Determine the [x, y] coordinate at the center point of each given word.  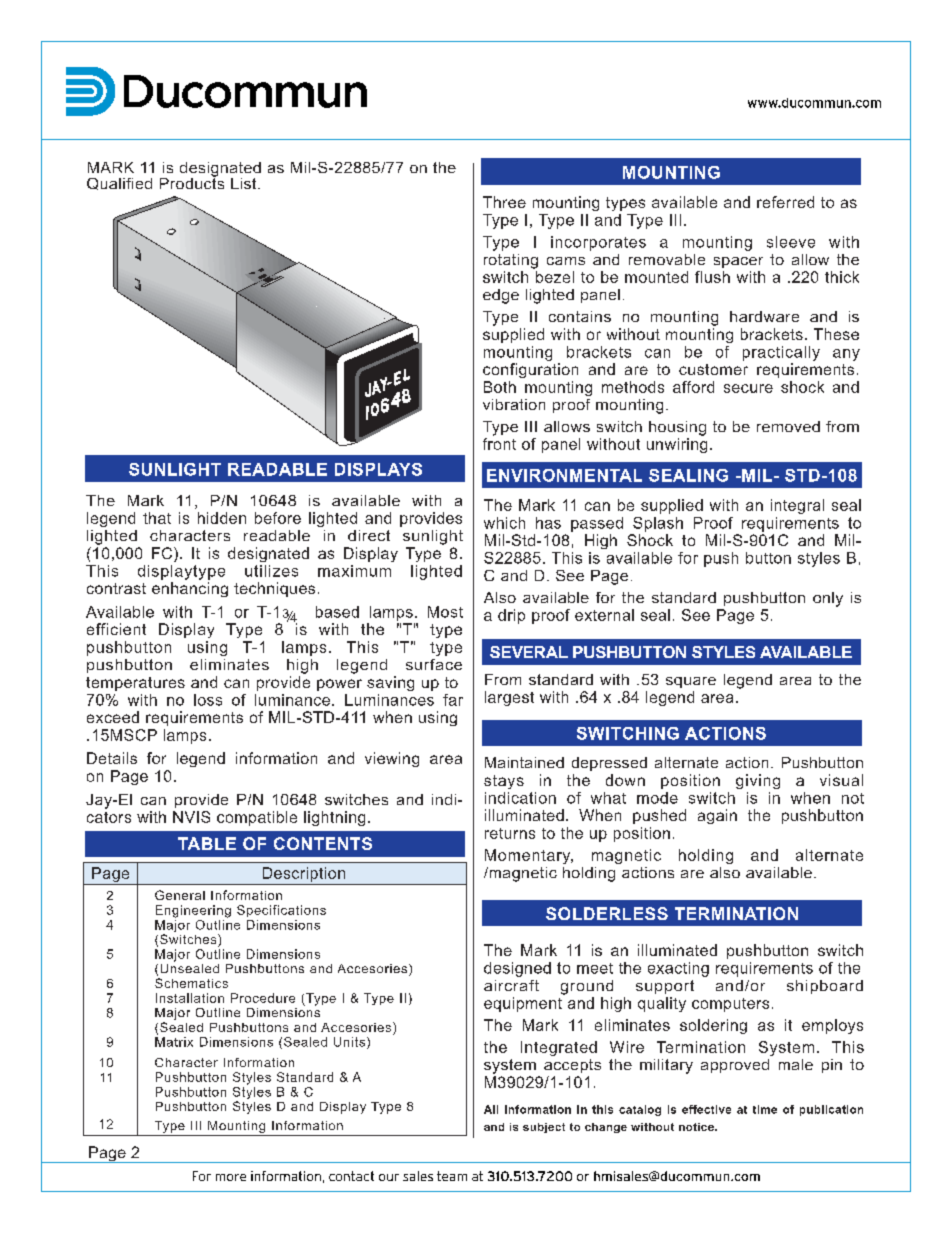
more [231, 1177]
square [691, 682]
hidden [222, 518]
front [499, 444]
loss [208, 700]
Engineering [193, 911]
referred [785, 202]
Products [192, 182]
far [453, 700]
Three [504, 202]
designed [517, 969]
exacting [678, 969]
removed [788, 426]
